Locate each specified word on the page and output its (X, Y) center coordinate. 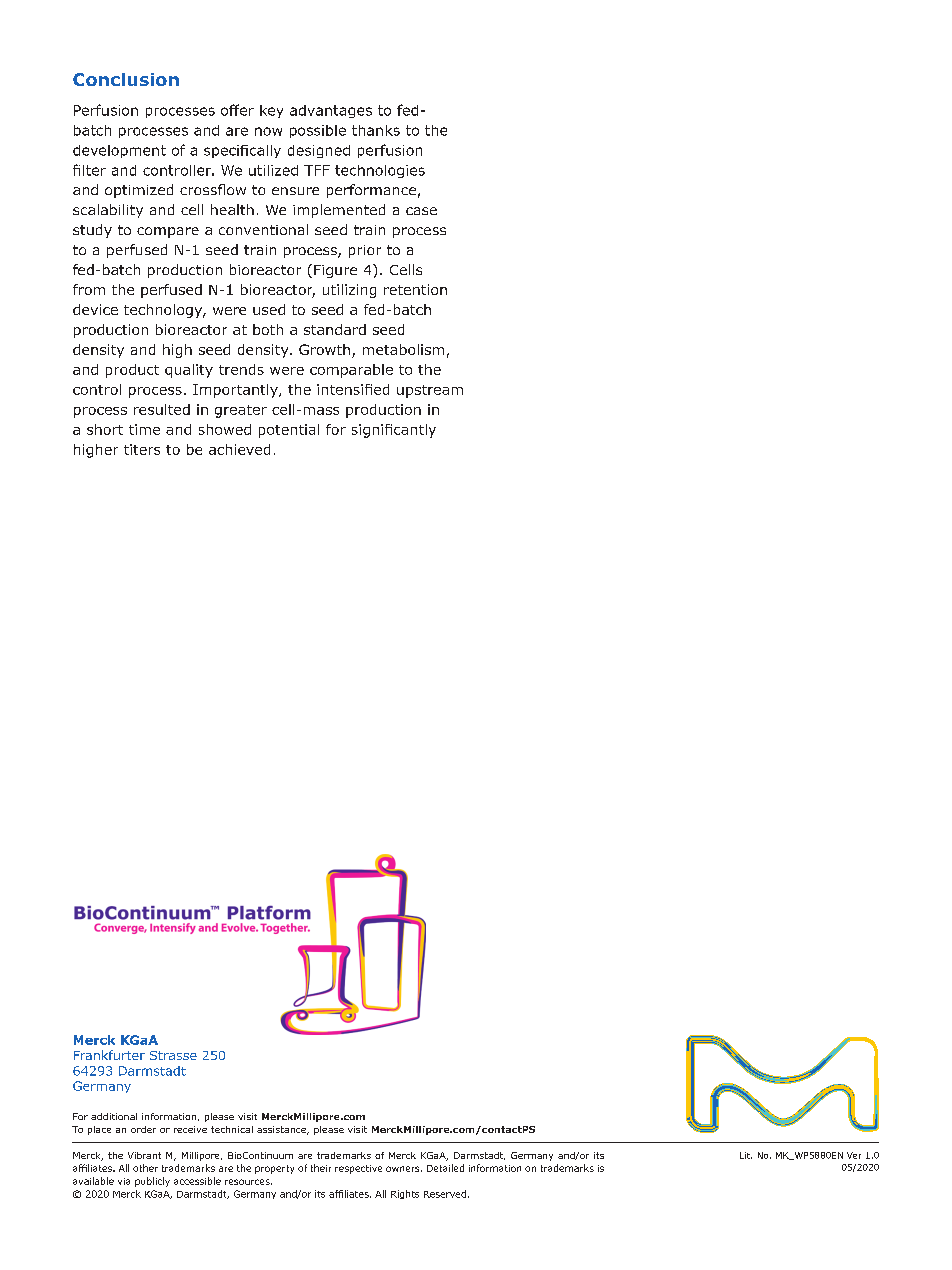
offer (237, 110)
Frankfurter (109, 1055)
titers (142, 449)
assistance (283, 1130)
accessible (197, 1181)
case (421, 211)
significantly (394, 431)
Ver (854, 1155)
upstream (430, 391)
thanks (376, 130)
